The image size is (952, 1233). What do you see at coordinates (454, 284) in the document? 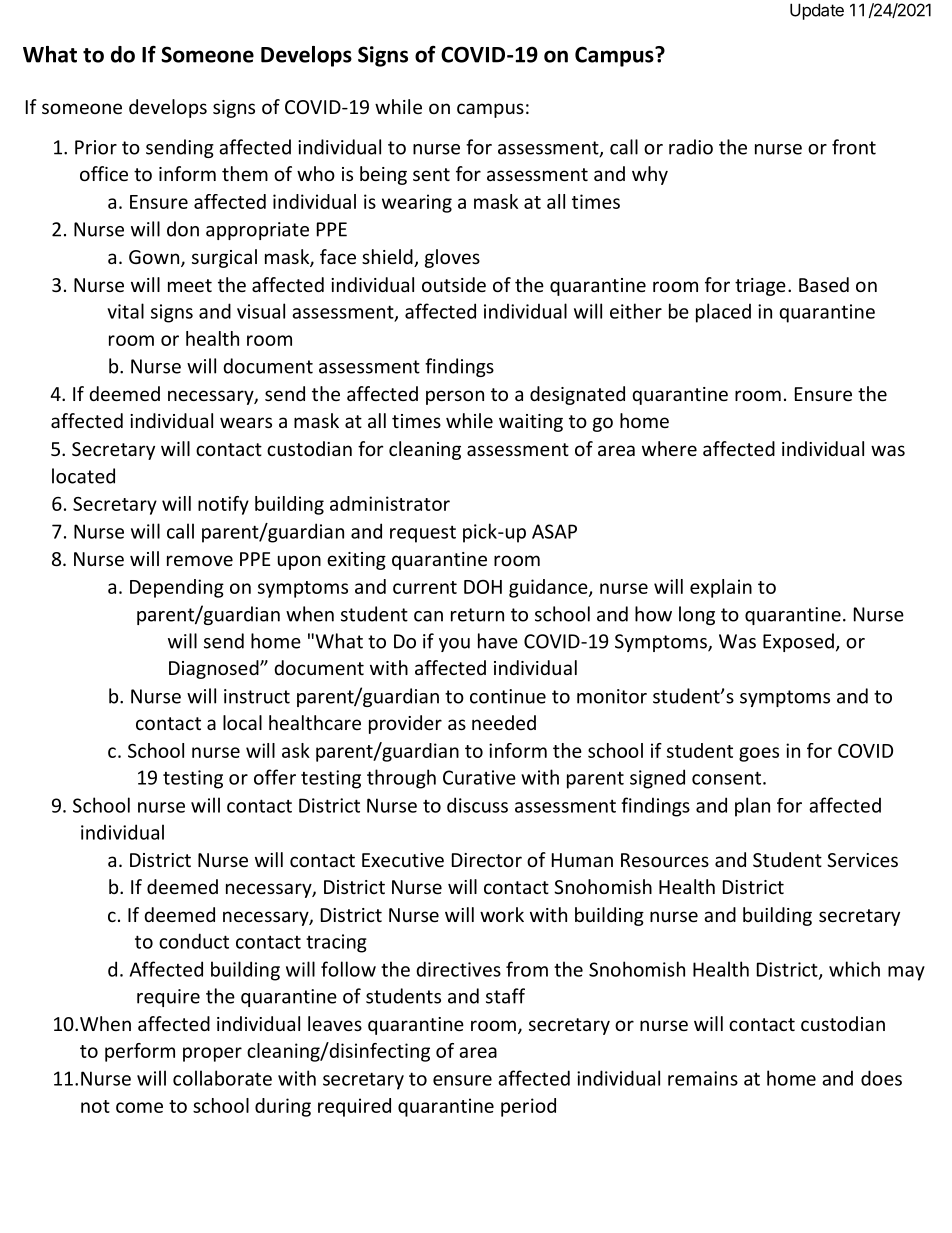
I see `outside` at bounding box center [454, 284].
